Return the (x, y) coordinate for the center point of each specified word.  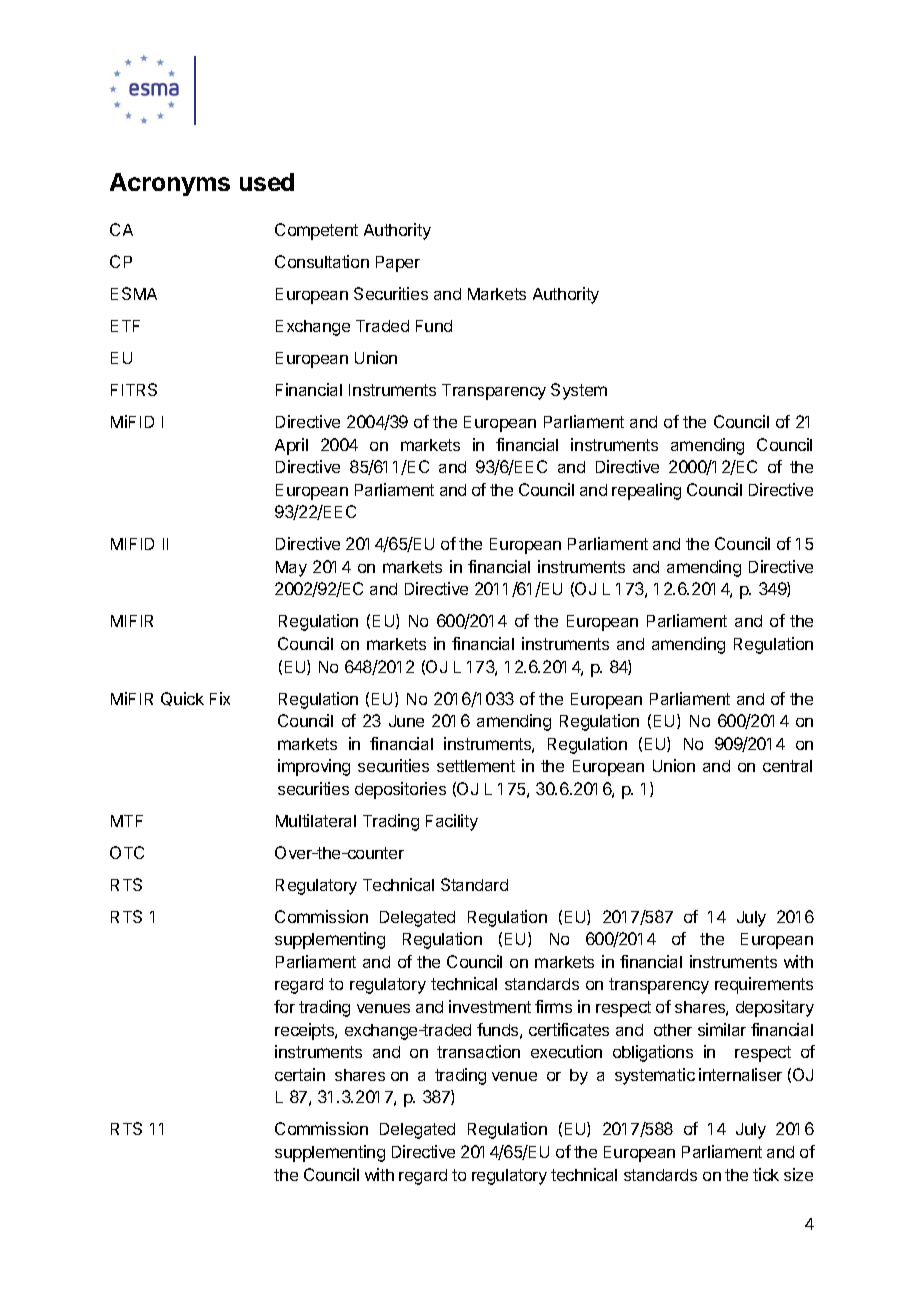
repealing (646, 491)
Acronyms (170, 184)
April (291, 446)
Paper (398, 264)
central (787, 766)
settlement (476, 766)
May (291, 569)
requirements (764, 985)
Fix (220, 698)
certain (300, 1074)
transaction (478, 1051)
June (406, 721)
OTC (127, 852)
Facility (452, 822)
